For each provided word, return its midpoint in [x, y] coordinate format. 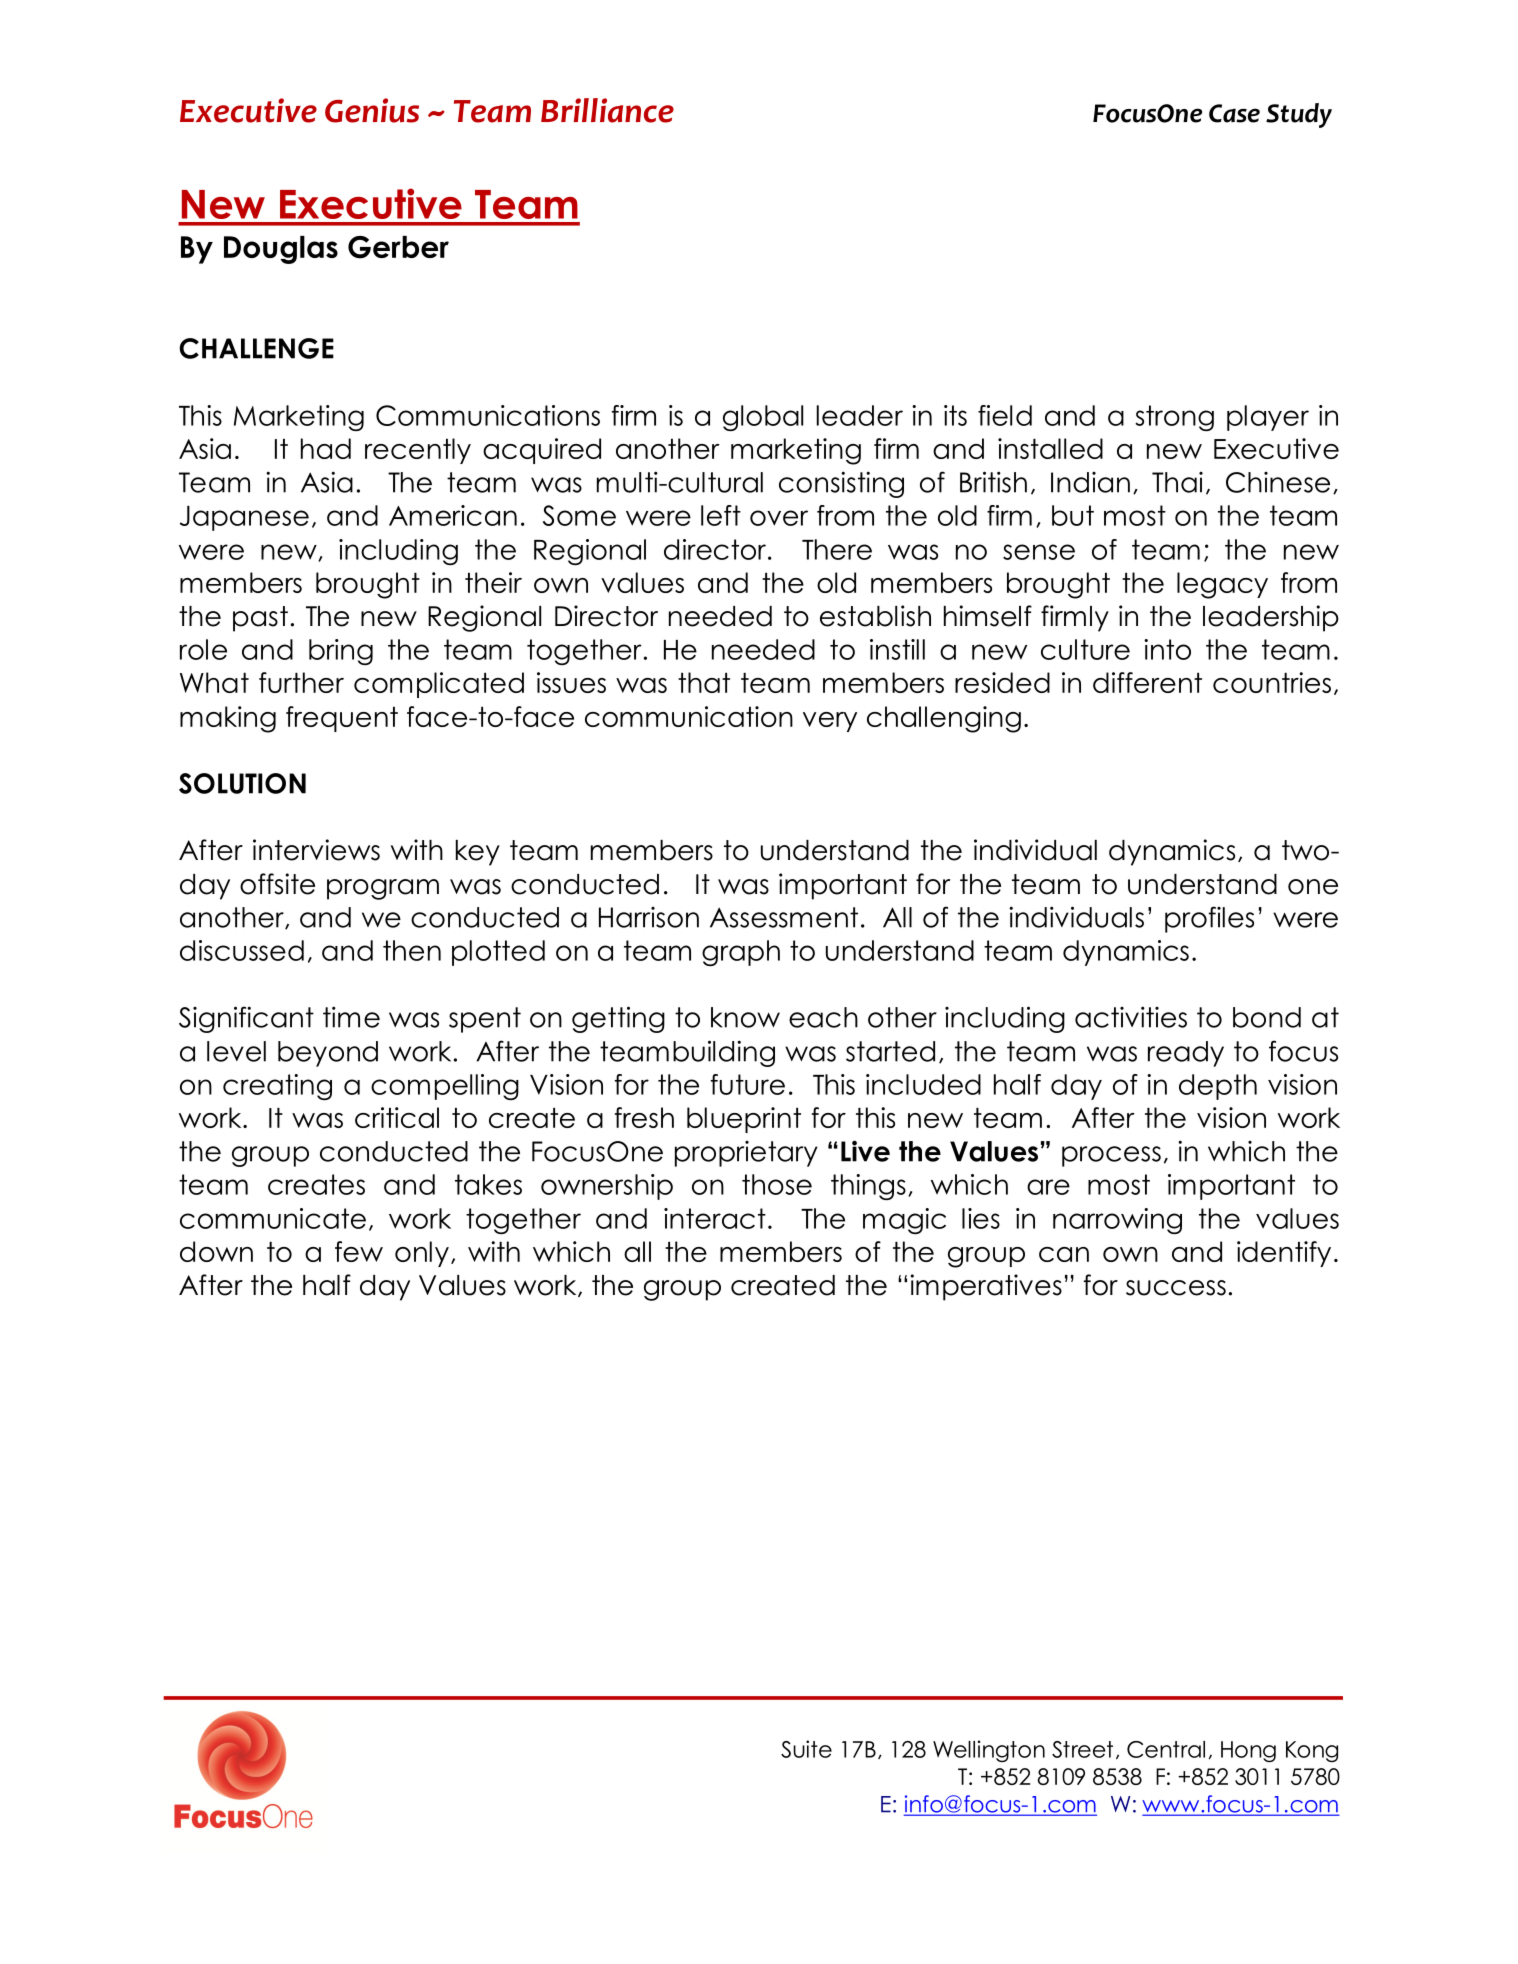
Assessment [784, 917]
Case [1234, 113]
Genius [372, 110]
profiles [1209, 919]
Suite [806, 1749]
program [383, 889]
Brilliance [607, 110]
